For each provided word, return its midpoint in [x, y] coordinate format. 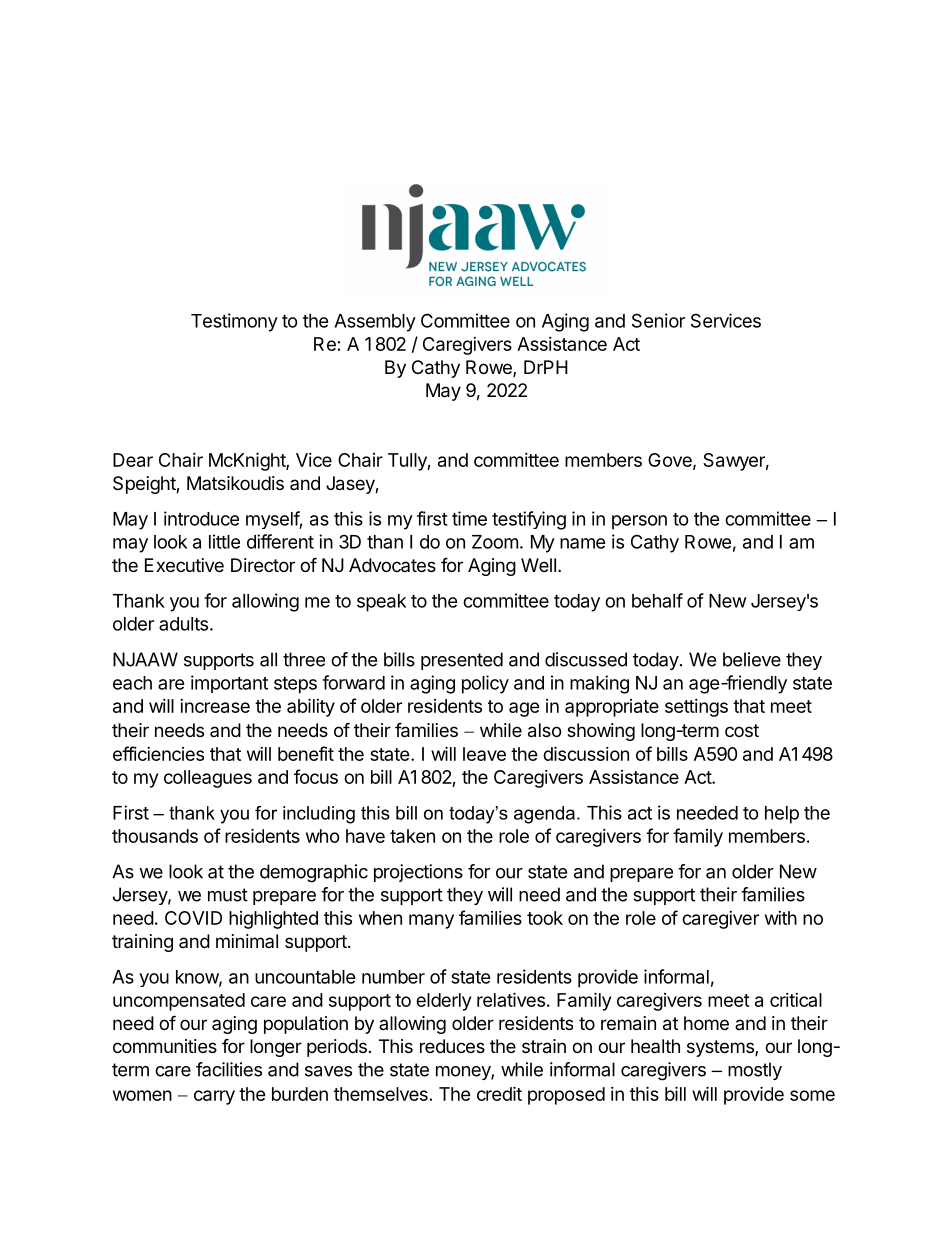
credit [499, 1093]
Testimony [234, 322]
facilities [229, 1069]
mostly [755, 1071]
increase [215, 706]
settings [696, 708]
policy [485, 684]
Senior [658, 320]
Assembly [375, 323]
